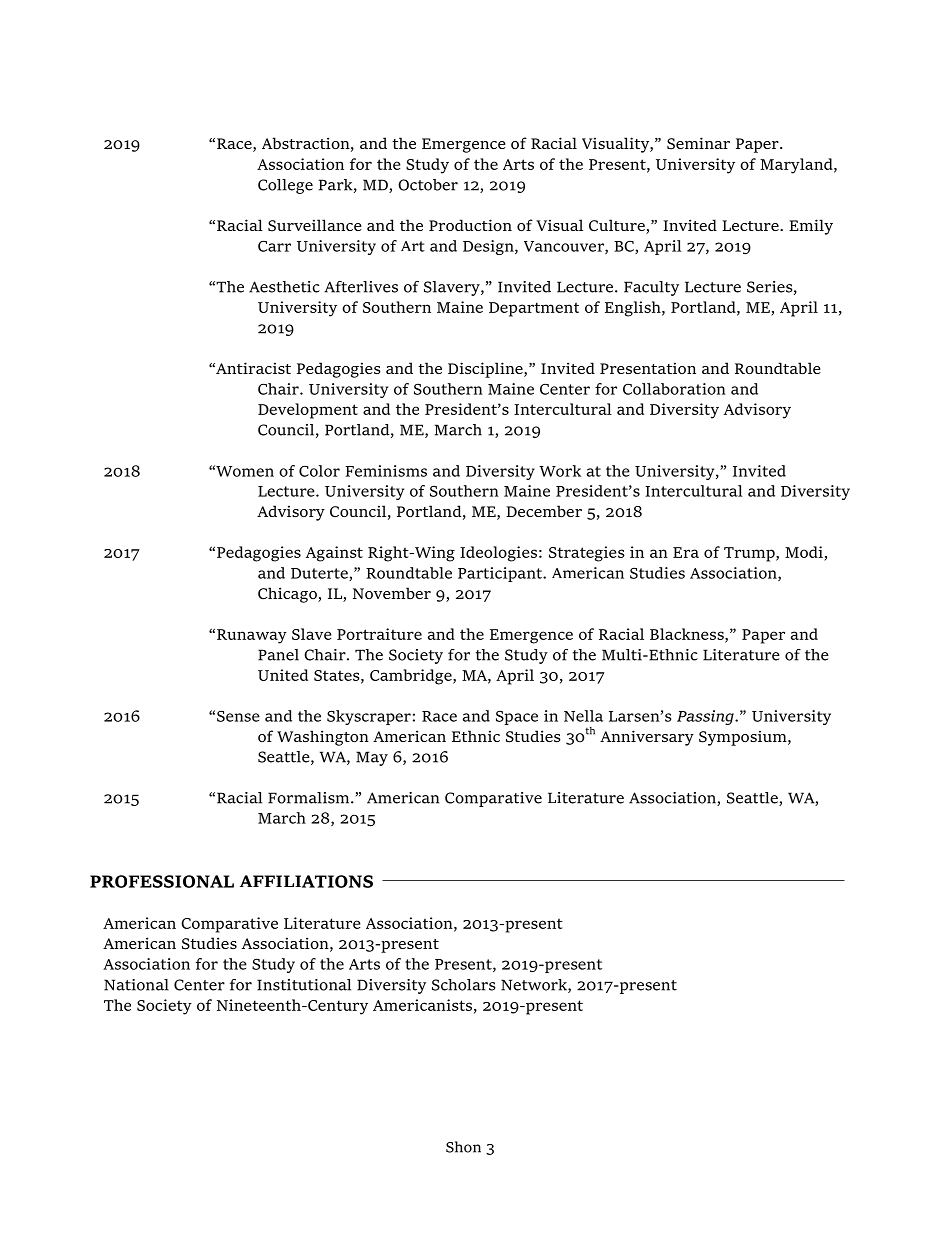  What do you see at coordinates (428, 185) in the screenshot?
I see `October` at bounding box center [428, 185].
